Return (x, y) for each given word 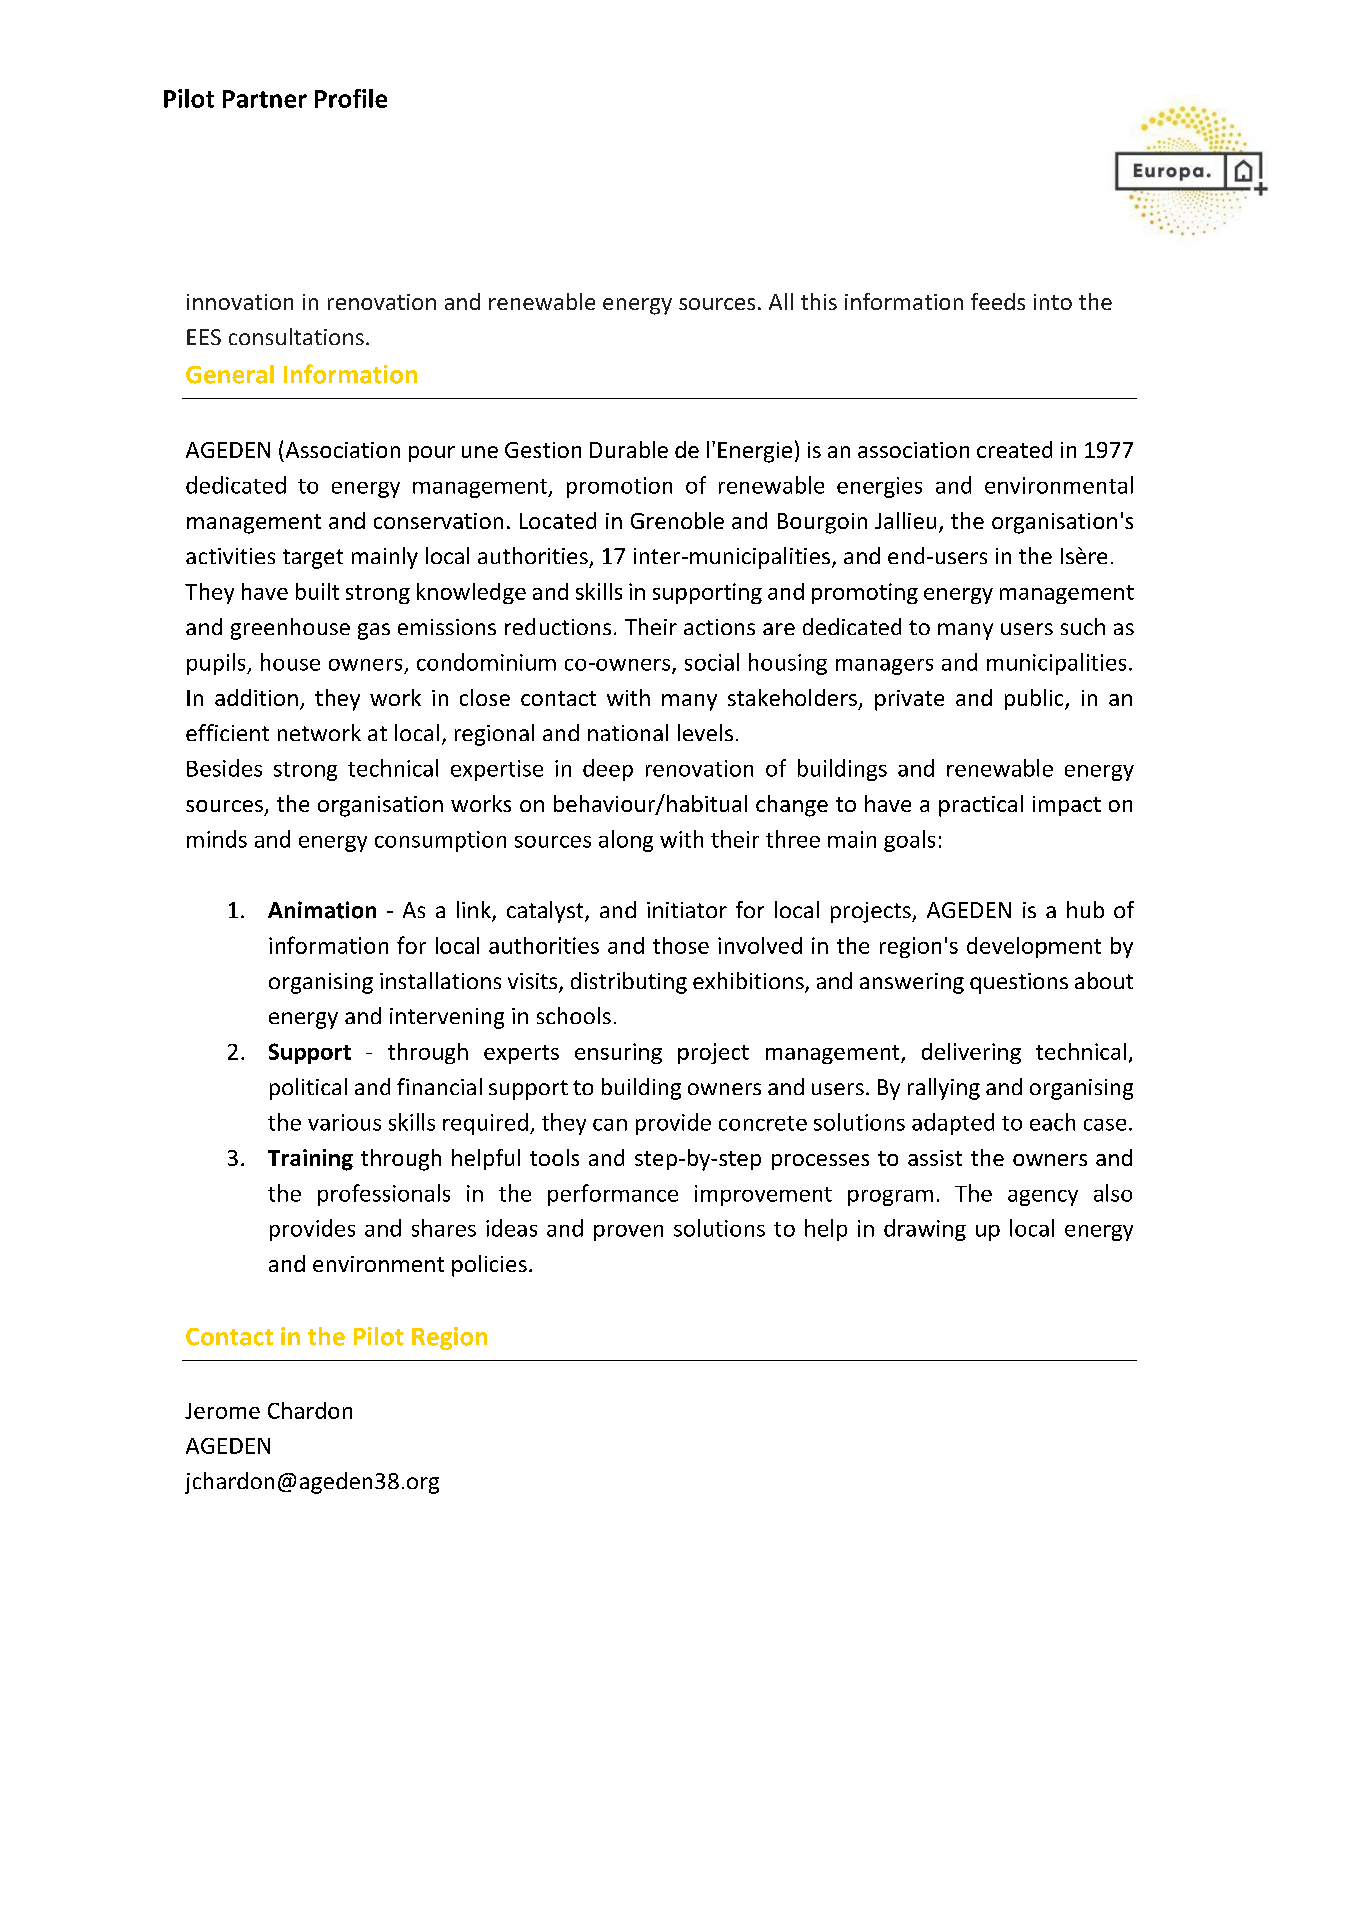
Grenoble (677, 520)
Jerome (222, 1411)
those (681, 945)
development (1034, 947)
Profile (351, 98)
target (313, 559)
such (1083, 626)
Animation (322, 910)
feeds (998, 301)
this (819, 301)
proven (628, 1233)
